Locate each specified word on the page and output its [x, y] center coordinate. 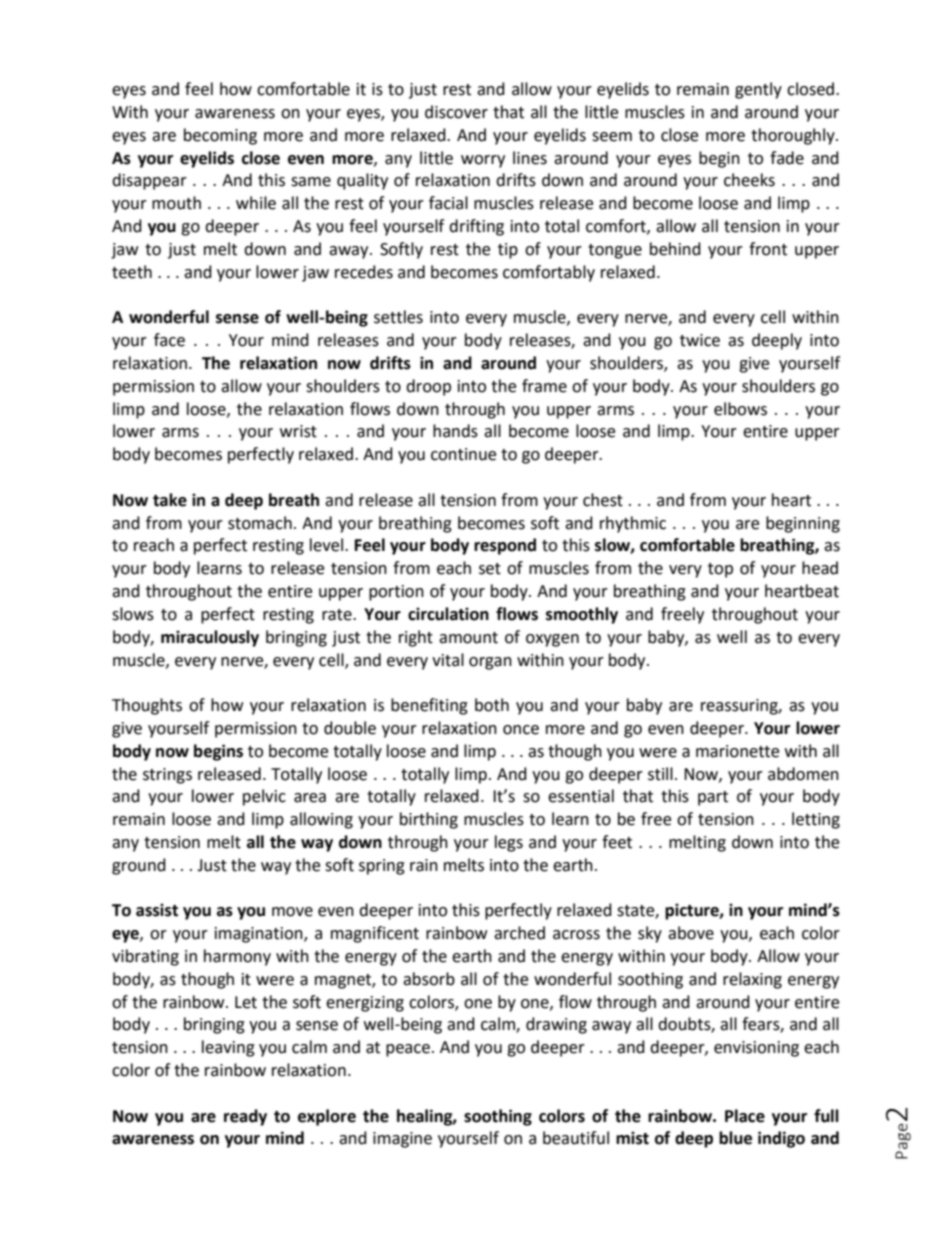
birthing [429, 820]
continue [463, 454]
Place [745, 1116]
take [170, 500]
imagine [402, 1140]
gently [758, 90]
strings [167, 776]
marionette [737, 751]
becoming [220, 136]
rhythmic [633, 524]
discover [456, 112]
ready [245, 1117]
